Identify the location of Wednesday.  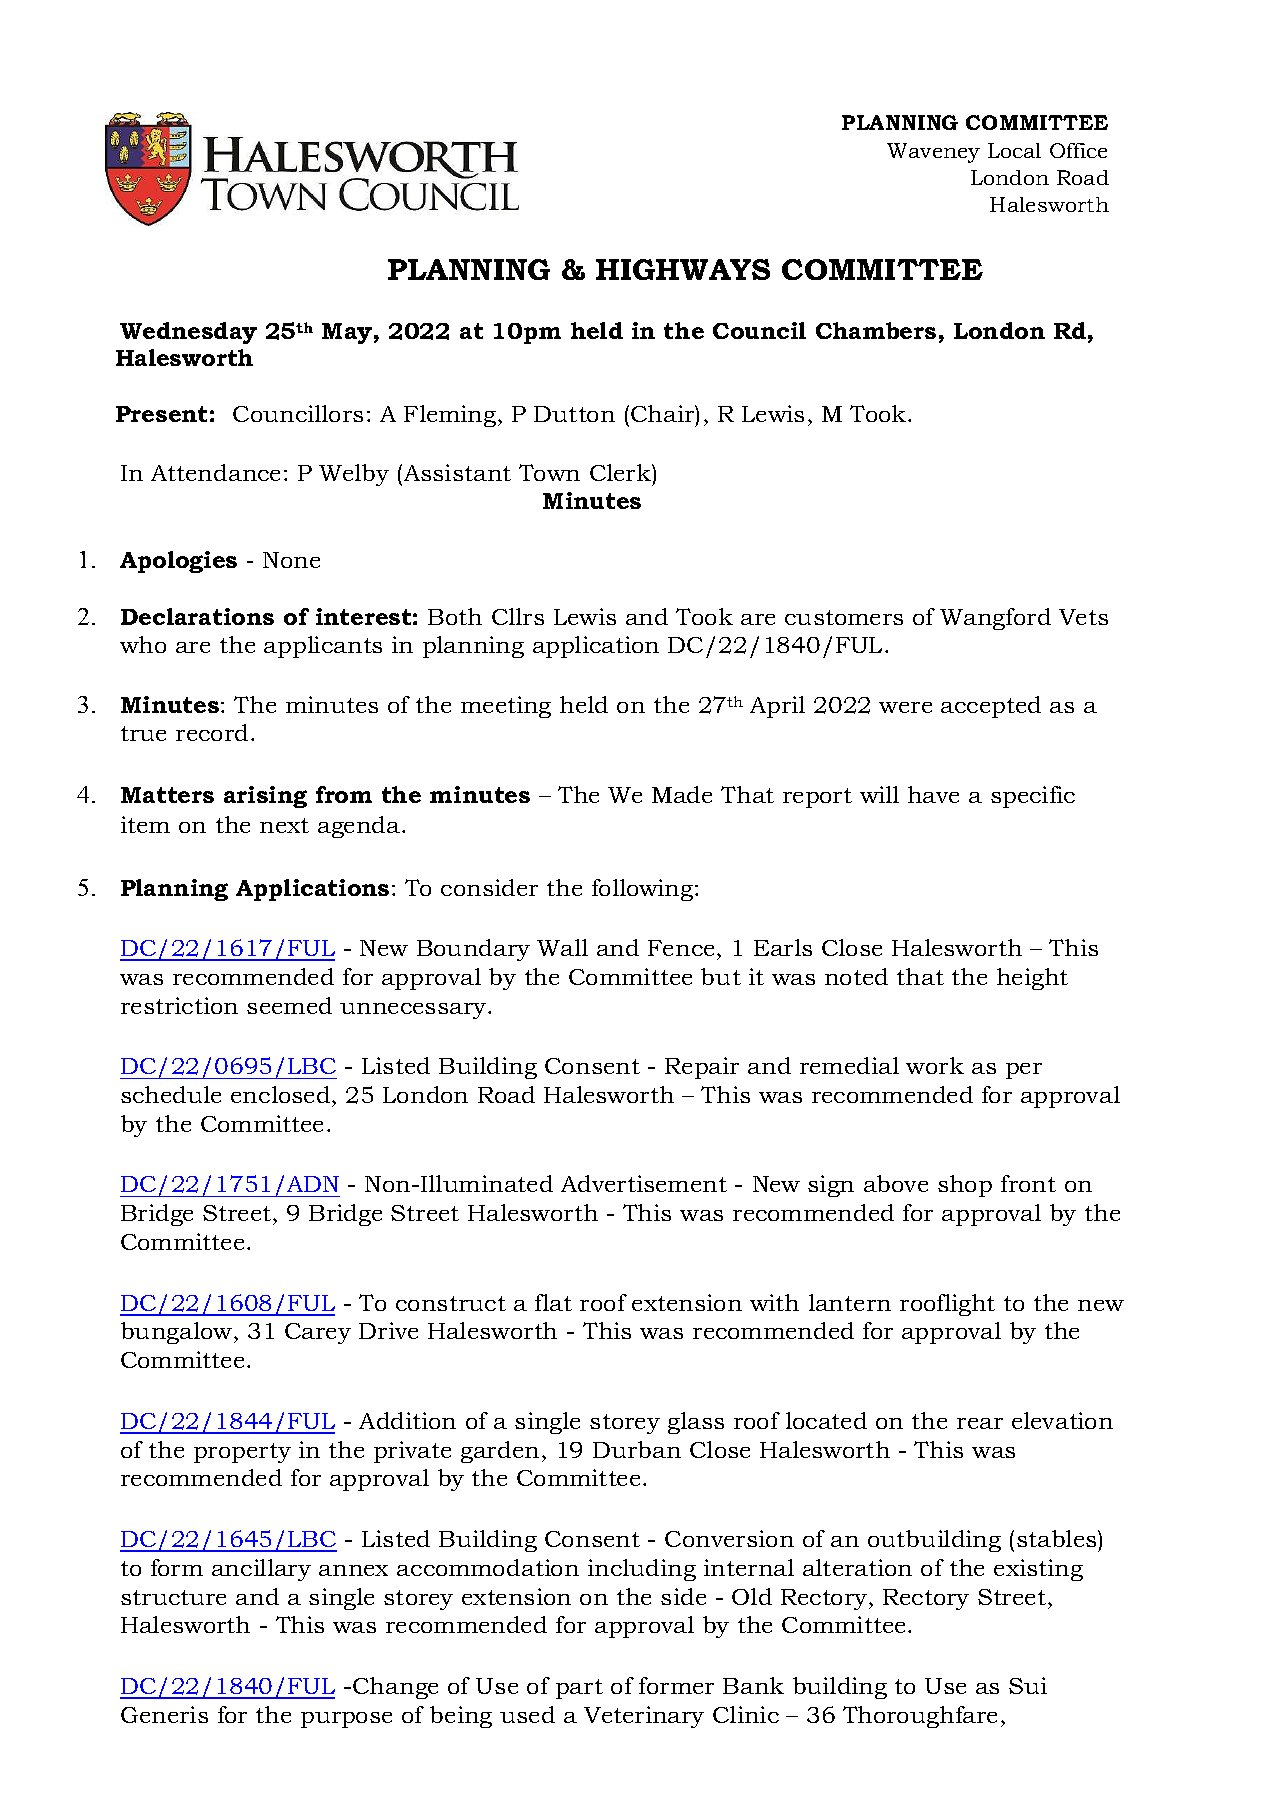
(188, 333).
